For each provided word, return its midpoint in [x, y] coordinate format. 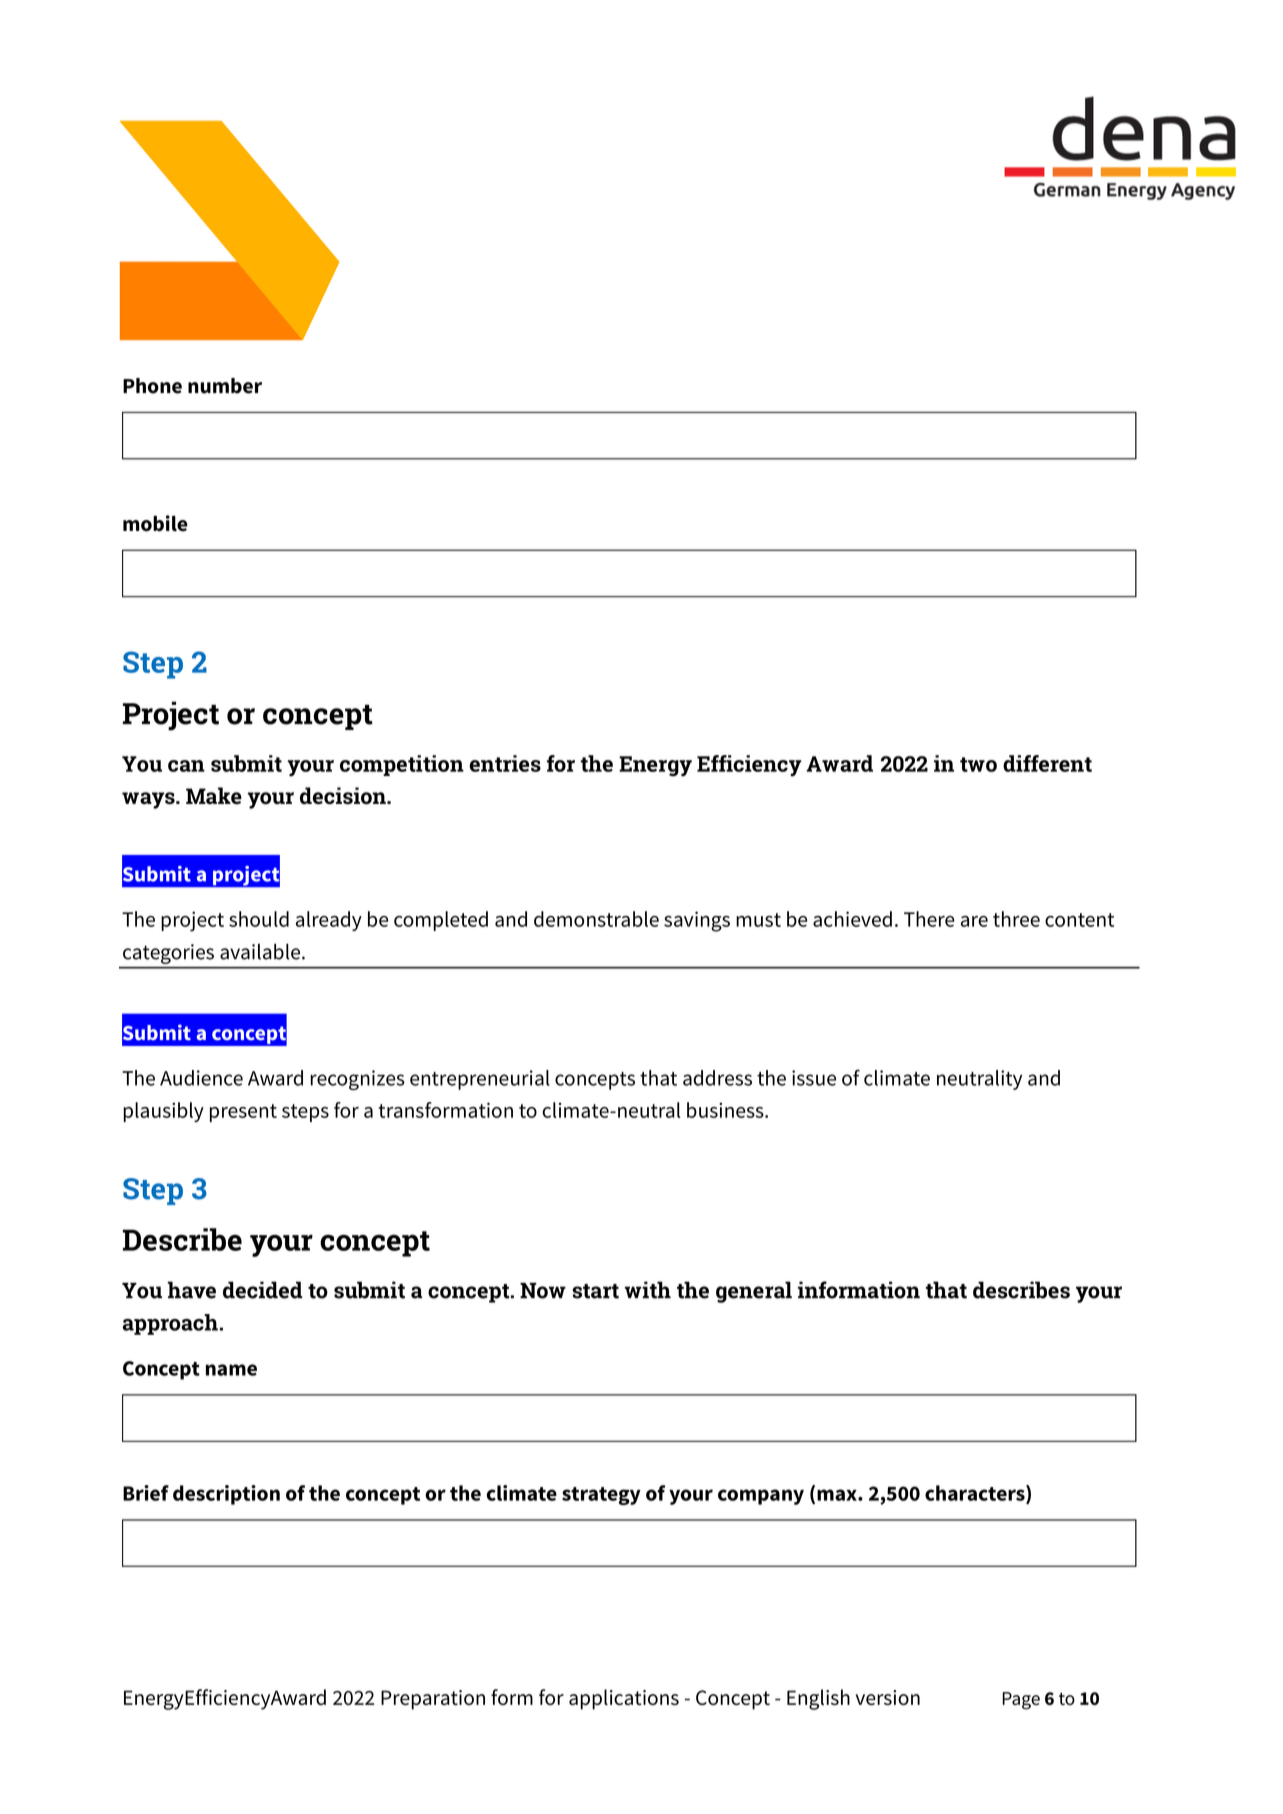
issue [814, 1078]
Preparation [433, 1700]
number [225, 386]
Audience [201, 1078]
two [978, 764]
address [717, 1078]
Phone [152, 386]
